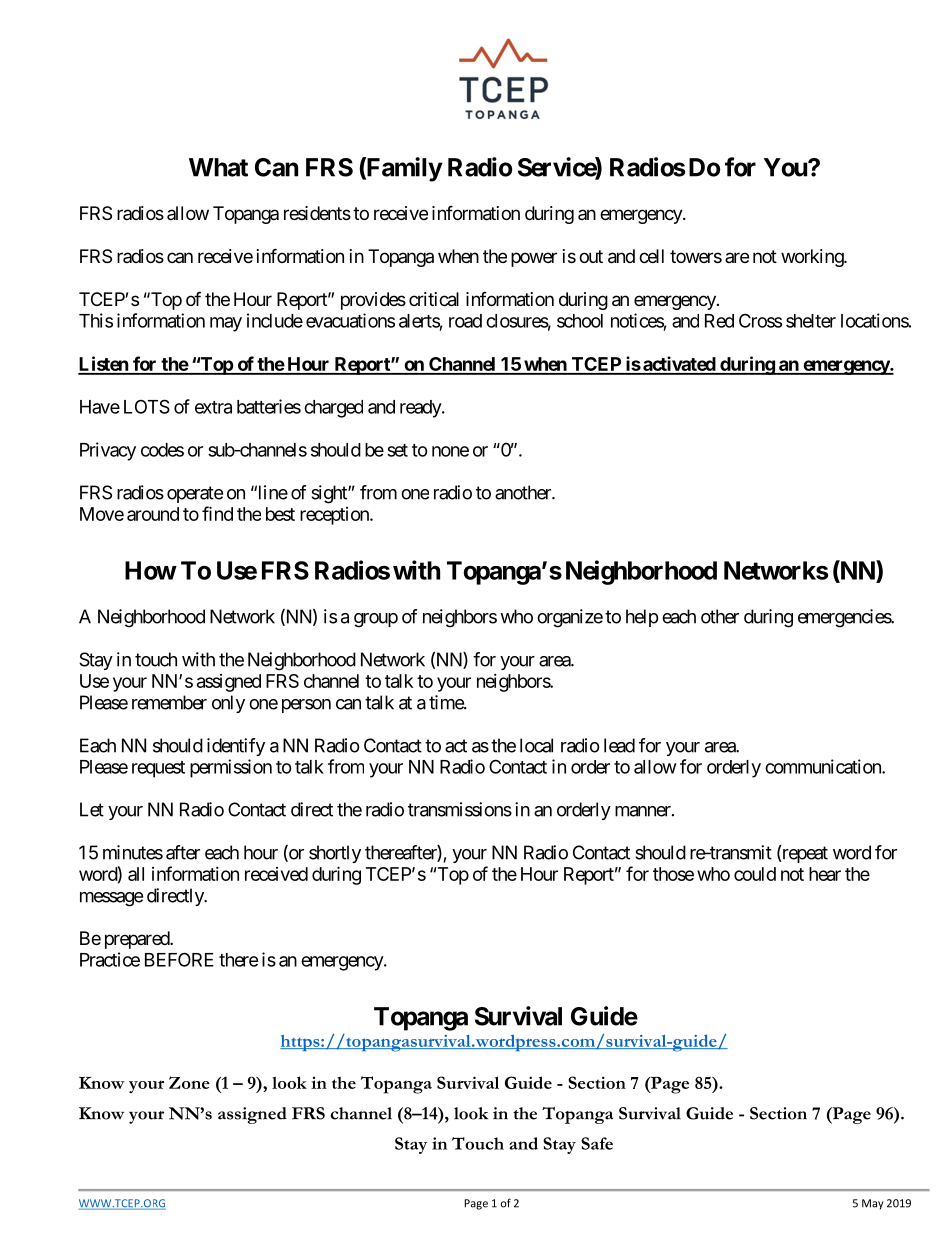 The height and width of the screenshot is (1233, 952). Describe the element at coordinates (534, 259) in the screenshot. I see `power` at that location.
